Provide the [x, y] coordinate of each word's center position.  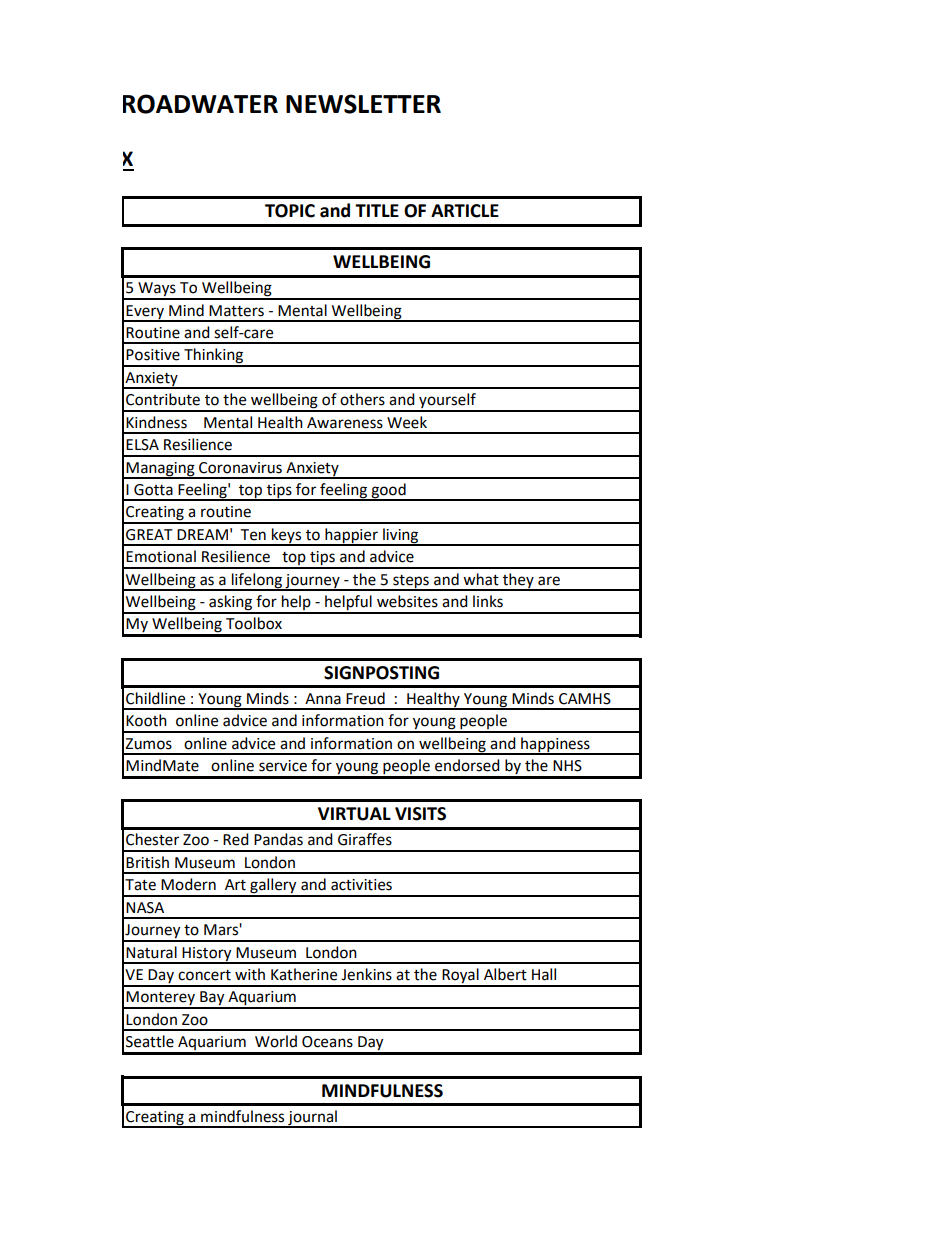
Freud [365, 698]
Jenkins [366, 974]
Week [407, 422]
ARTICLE [465, 211]
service [283, 766]
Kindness [156, 422]
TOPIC [290, 211]
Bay [212, 999]
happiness [555, 745]
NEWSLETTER [363, 104]
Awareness [345, 423]
